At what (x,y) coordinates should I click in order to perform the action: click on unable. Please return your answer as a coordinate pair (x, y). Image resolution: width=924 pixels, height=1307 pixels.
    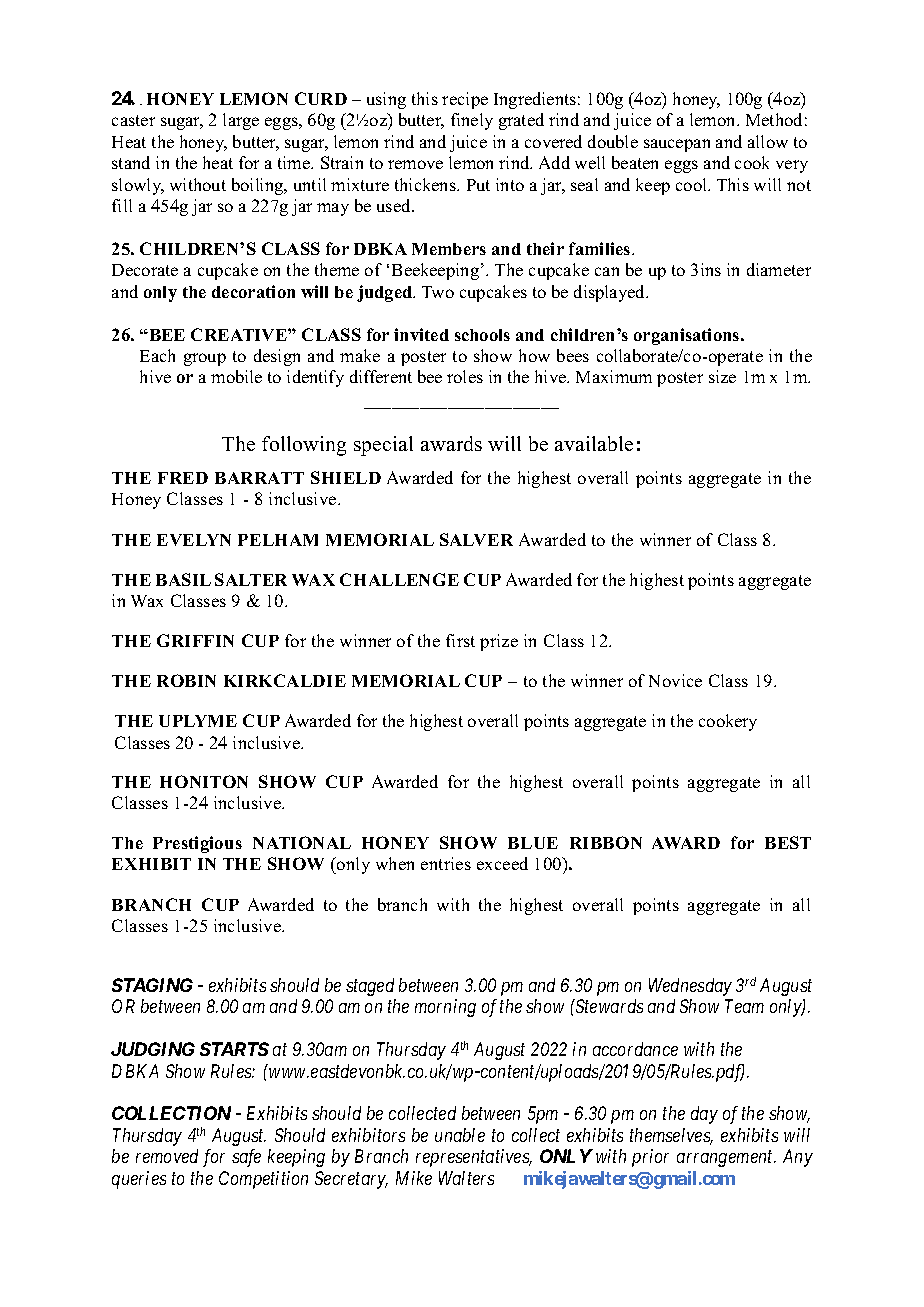
    Looking at the image, I should click on (460, 1135).
